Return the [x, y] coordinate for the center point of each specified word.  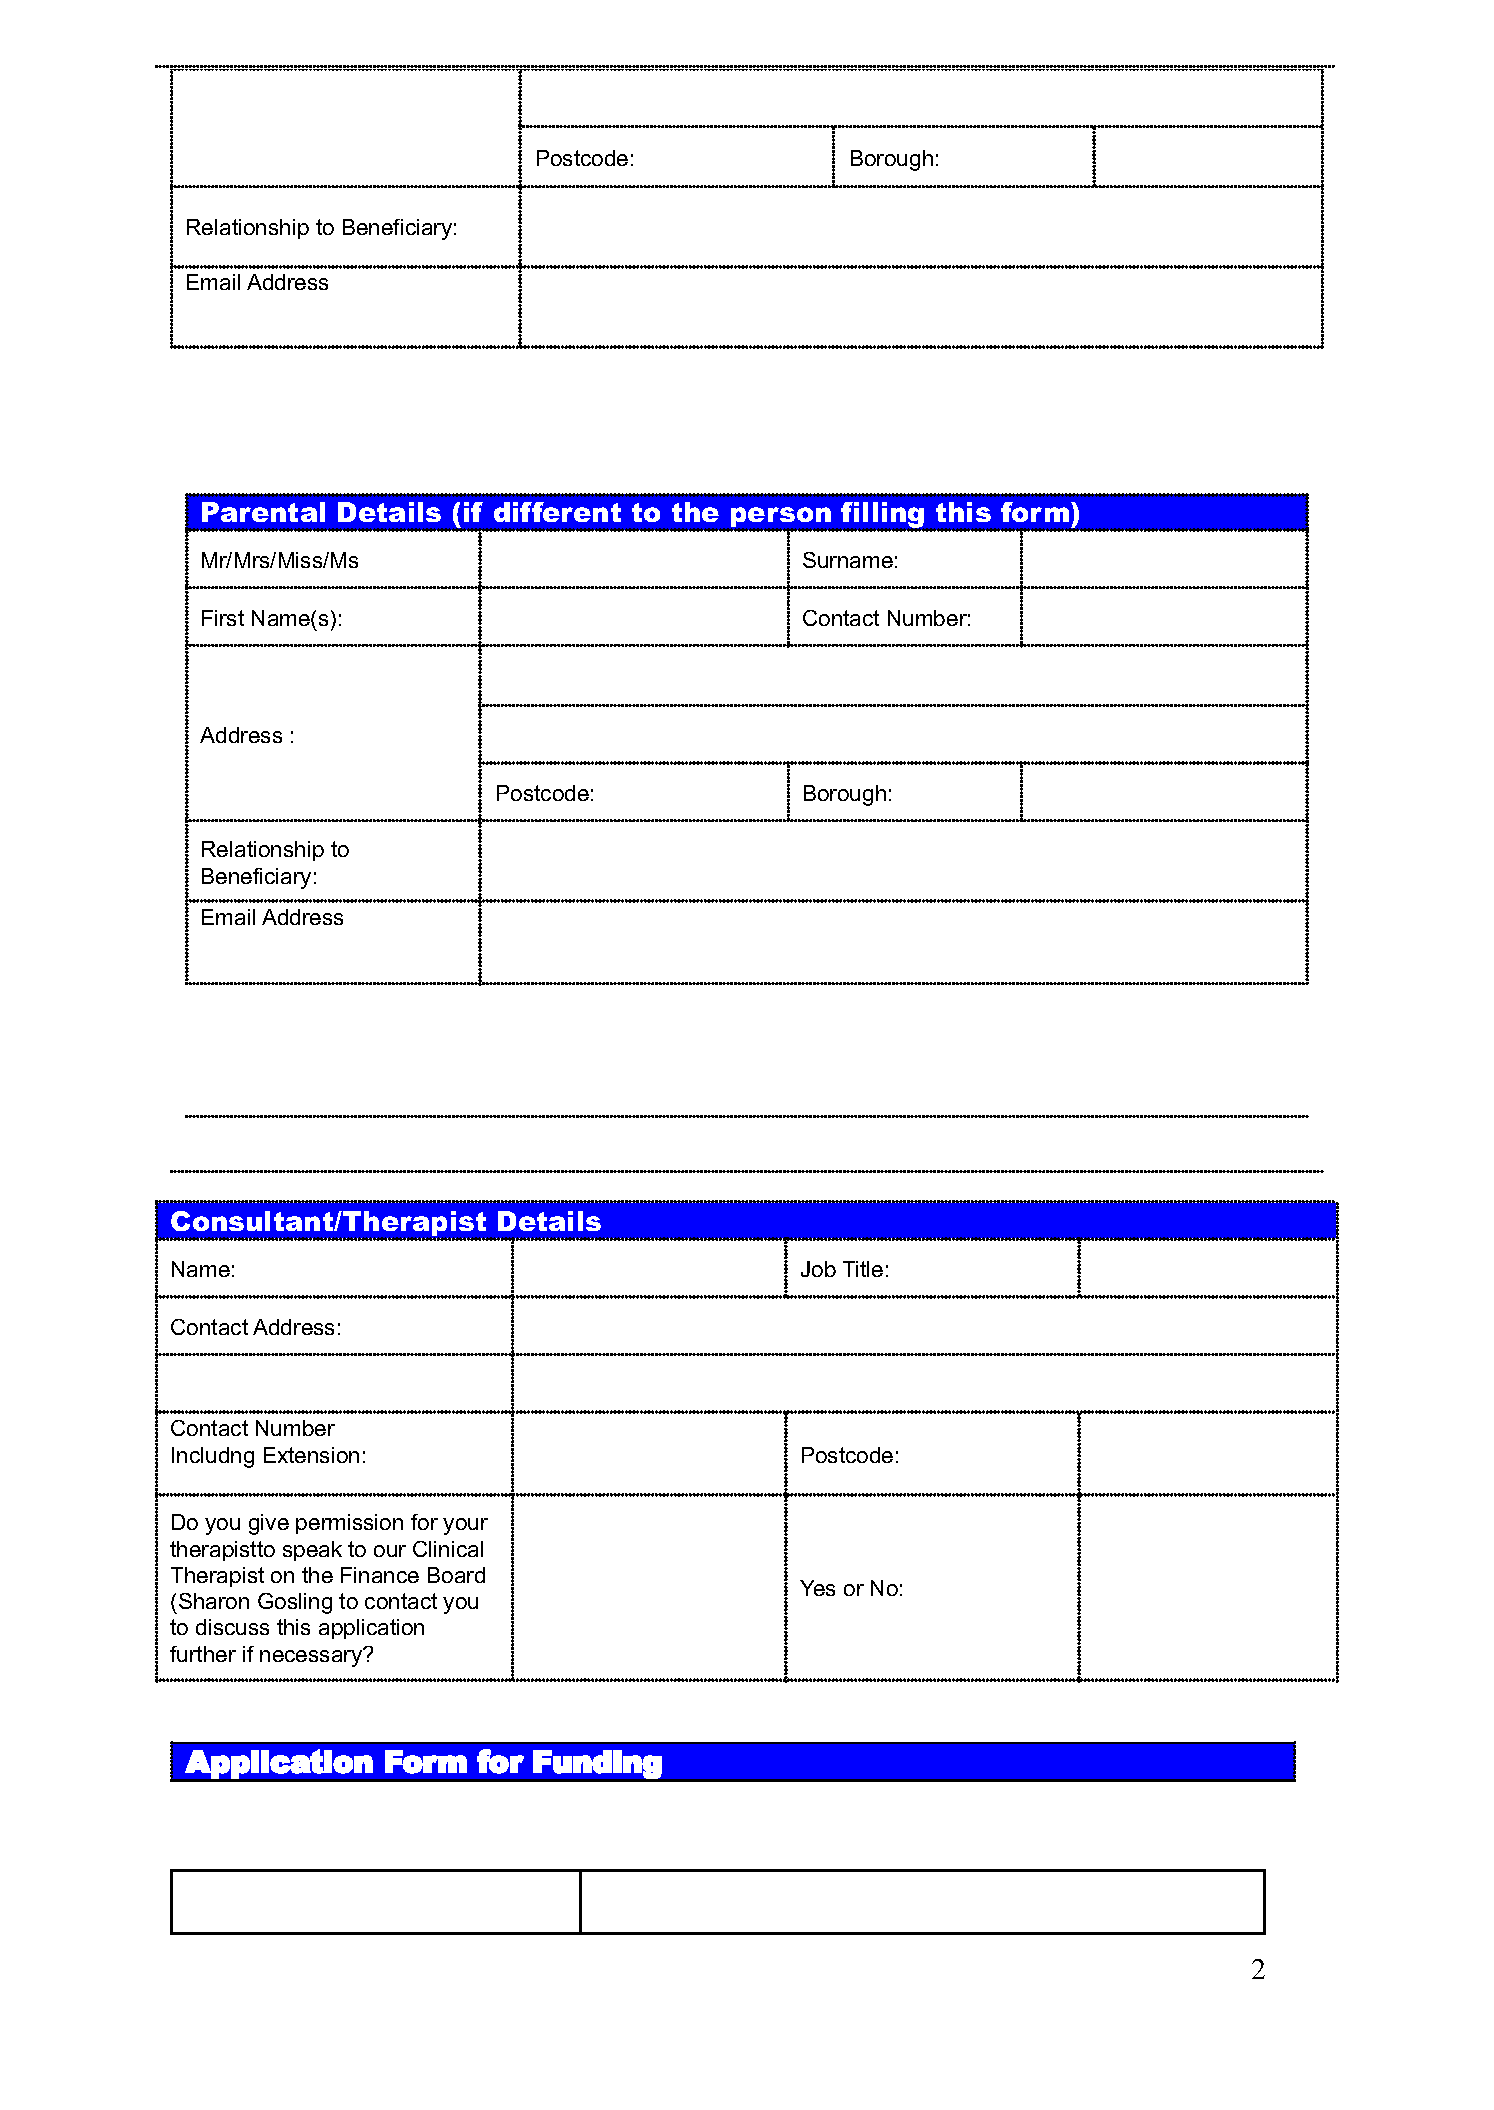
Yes [817, 1588]
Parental [263, 512]
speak [312, 1551]
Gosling [295, 1603]
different [557, 512]
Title [863, 1269]
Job [818, 1269]
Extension [311, 1455]
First [223, 618]
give [269, 1524]
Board [456, 1575]
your [465, 1526]
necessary [312, 1657]
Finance [380, 1575]
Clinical [448, 1549]
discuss [232, 1627]
